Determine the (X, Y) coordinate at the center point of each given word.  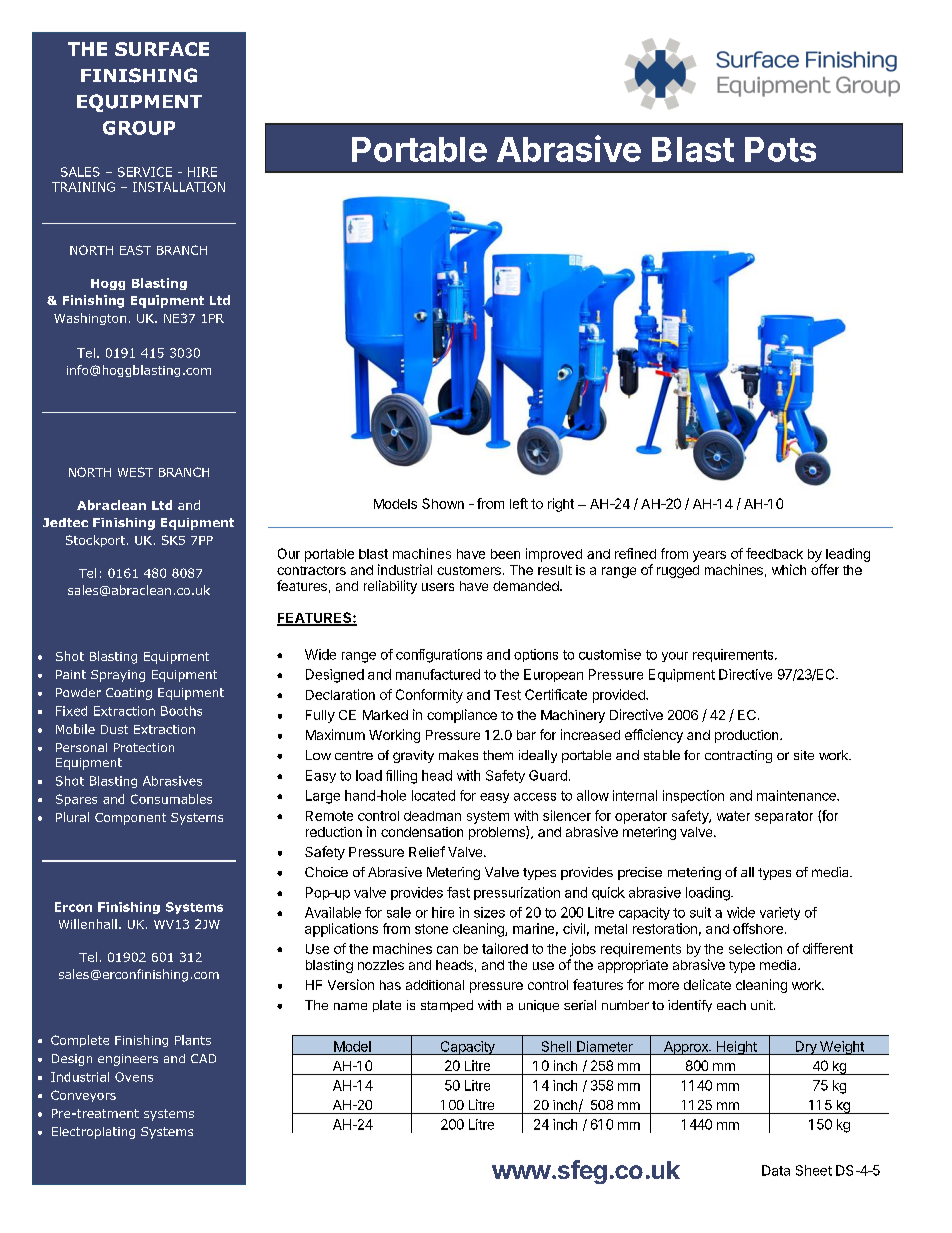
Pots (780, 149)
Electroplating (93, 1133)
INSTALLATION (179, 187)
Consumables (171, 799)
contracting (738, 756)
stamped (447, 1006)
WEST (135, 472)
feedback (774, 553)
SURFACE (162, 49)
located (433, 795)
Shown (443, 503)
